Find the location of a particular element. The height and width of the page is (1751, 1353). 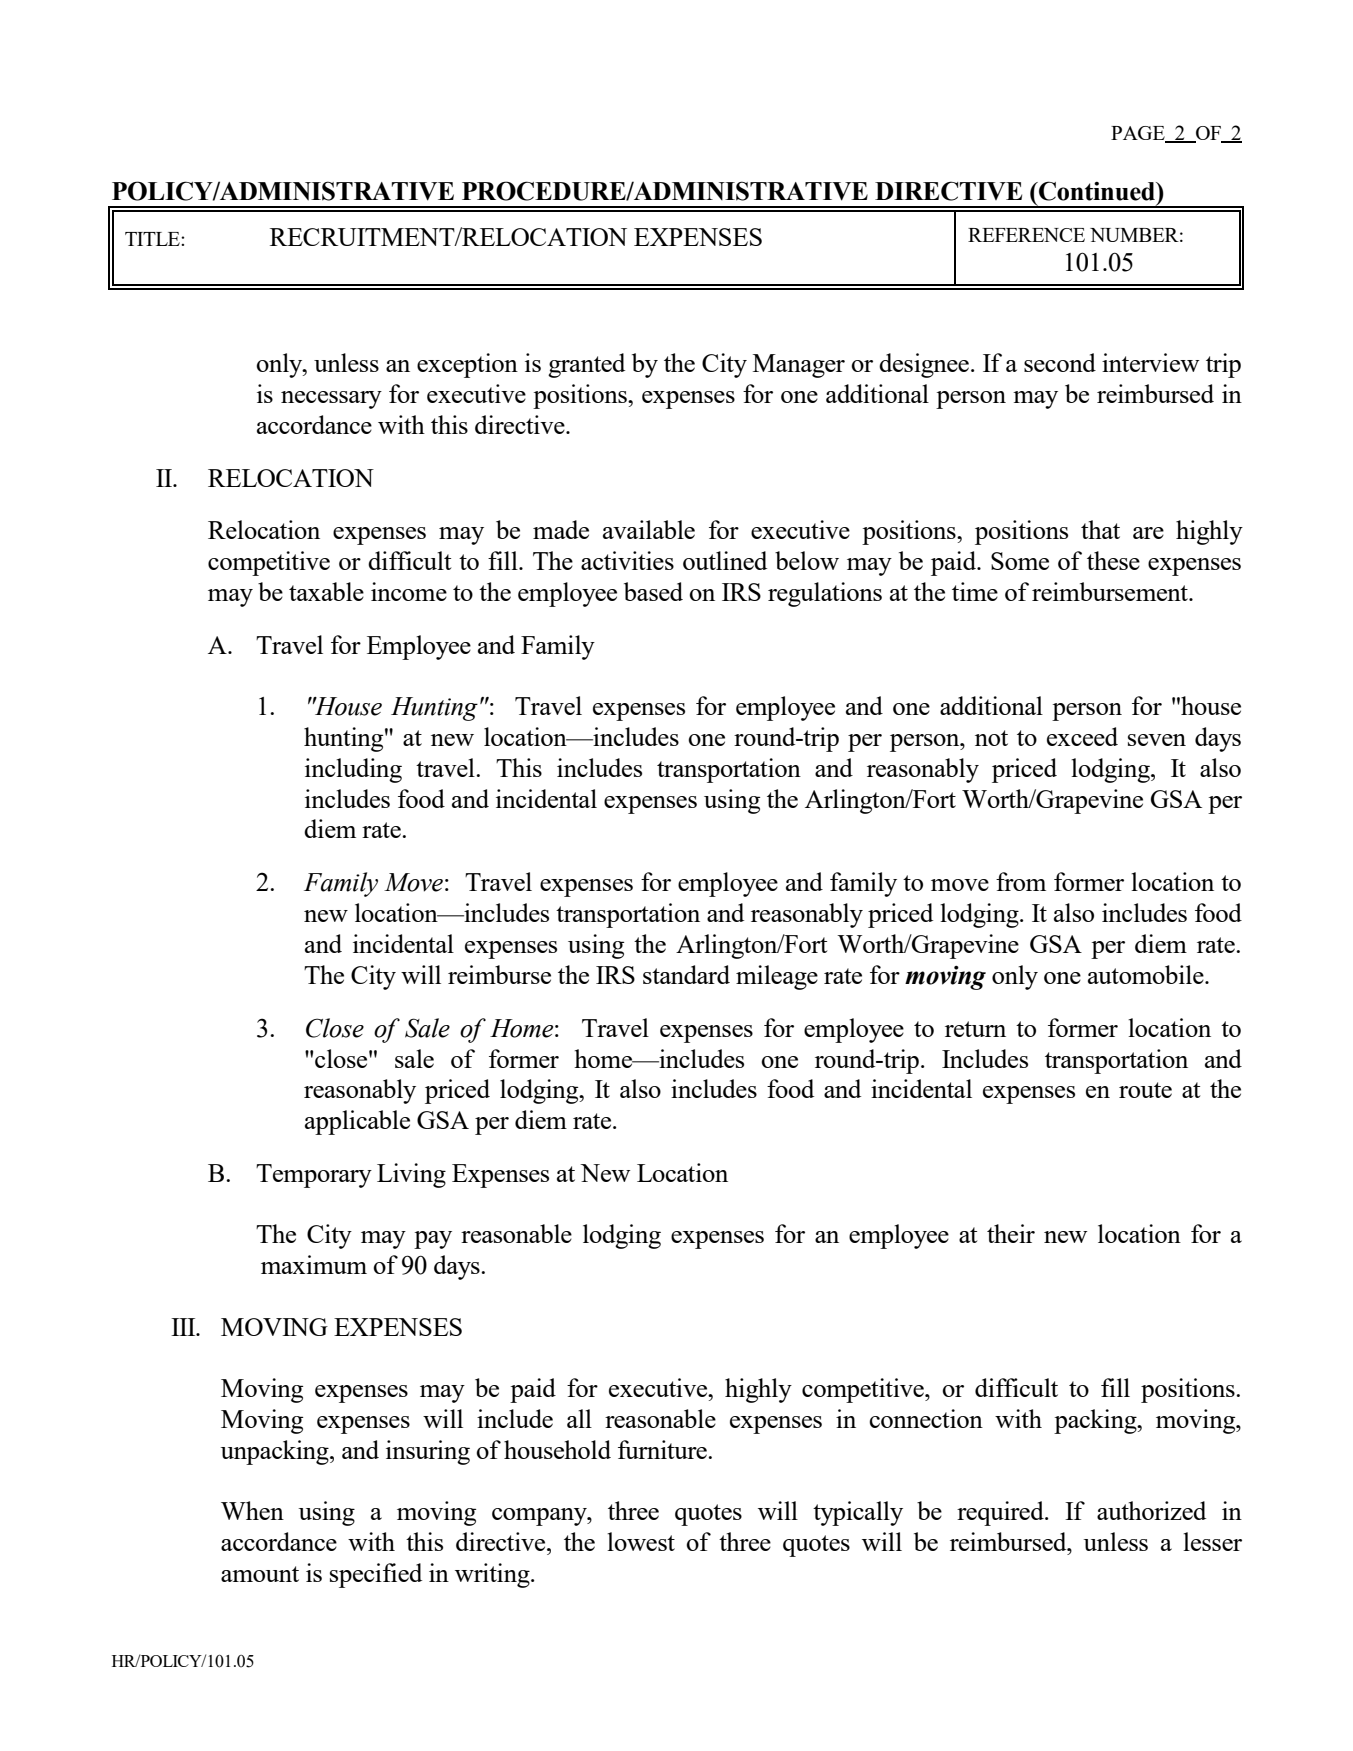

based is located at coordinates (653, 591).
